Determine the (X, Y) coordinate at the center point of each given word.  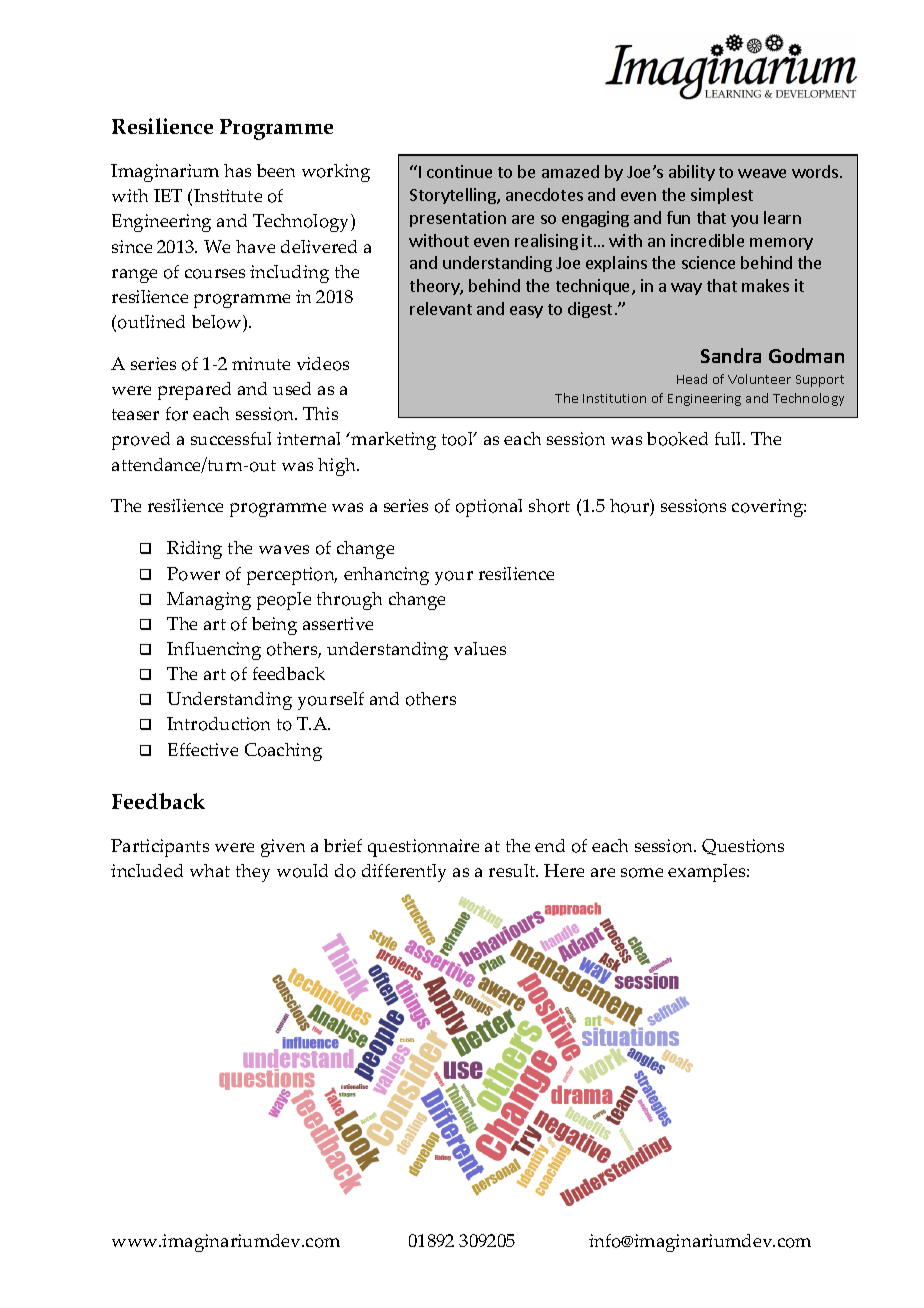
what (210, 870)
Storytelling (454, 196)
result (513, 870)
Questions (743, 847)
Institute (228, 195)
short (549, 506)
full (729, 438)
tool (458, 439)
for (177, 414)
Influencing (214, 651)
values (480, 648)
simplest (722, 196)
